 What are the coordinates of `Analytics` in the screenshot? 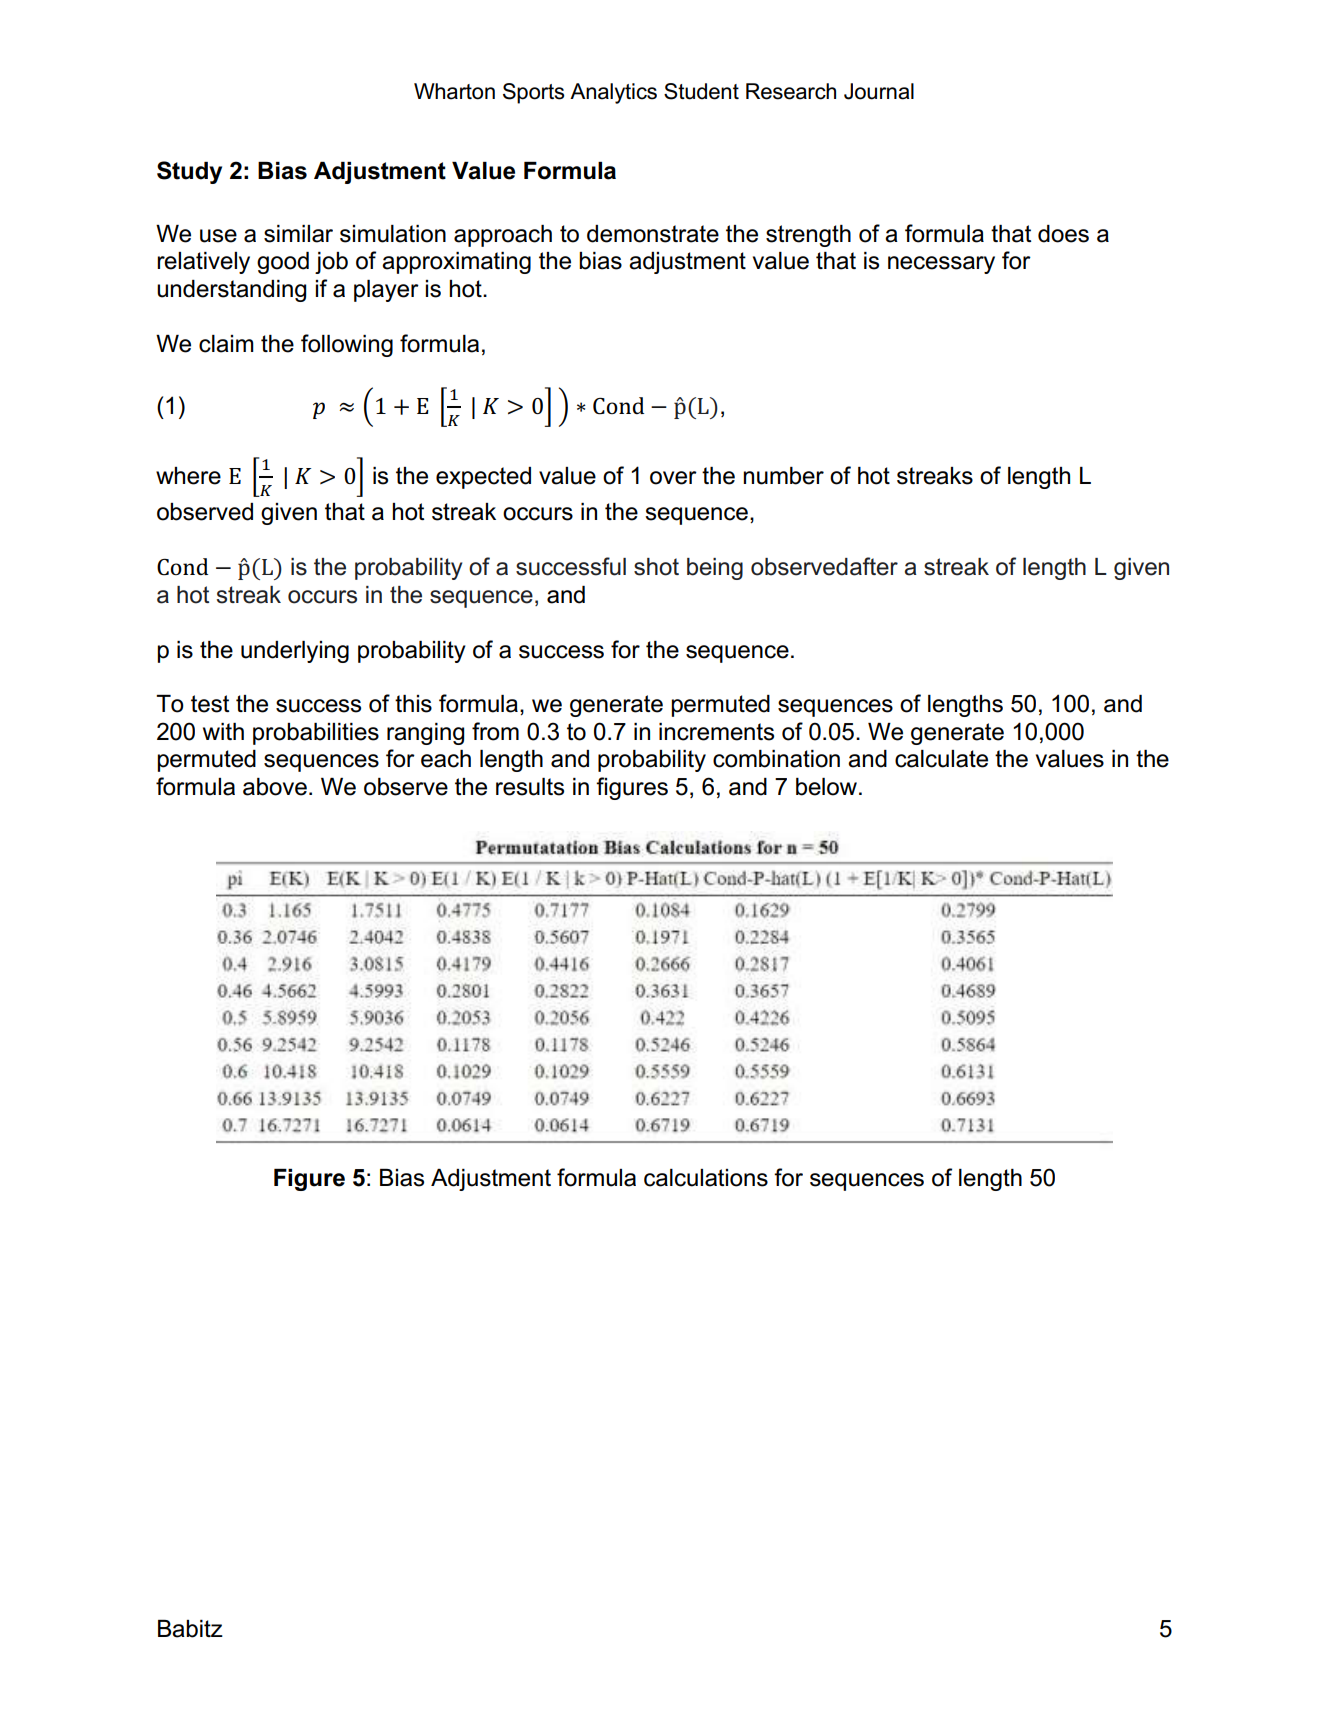 It's located at (613, 93).
